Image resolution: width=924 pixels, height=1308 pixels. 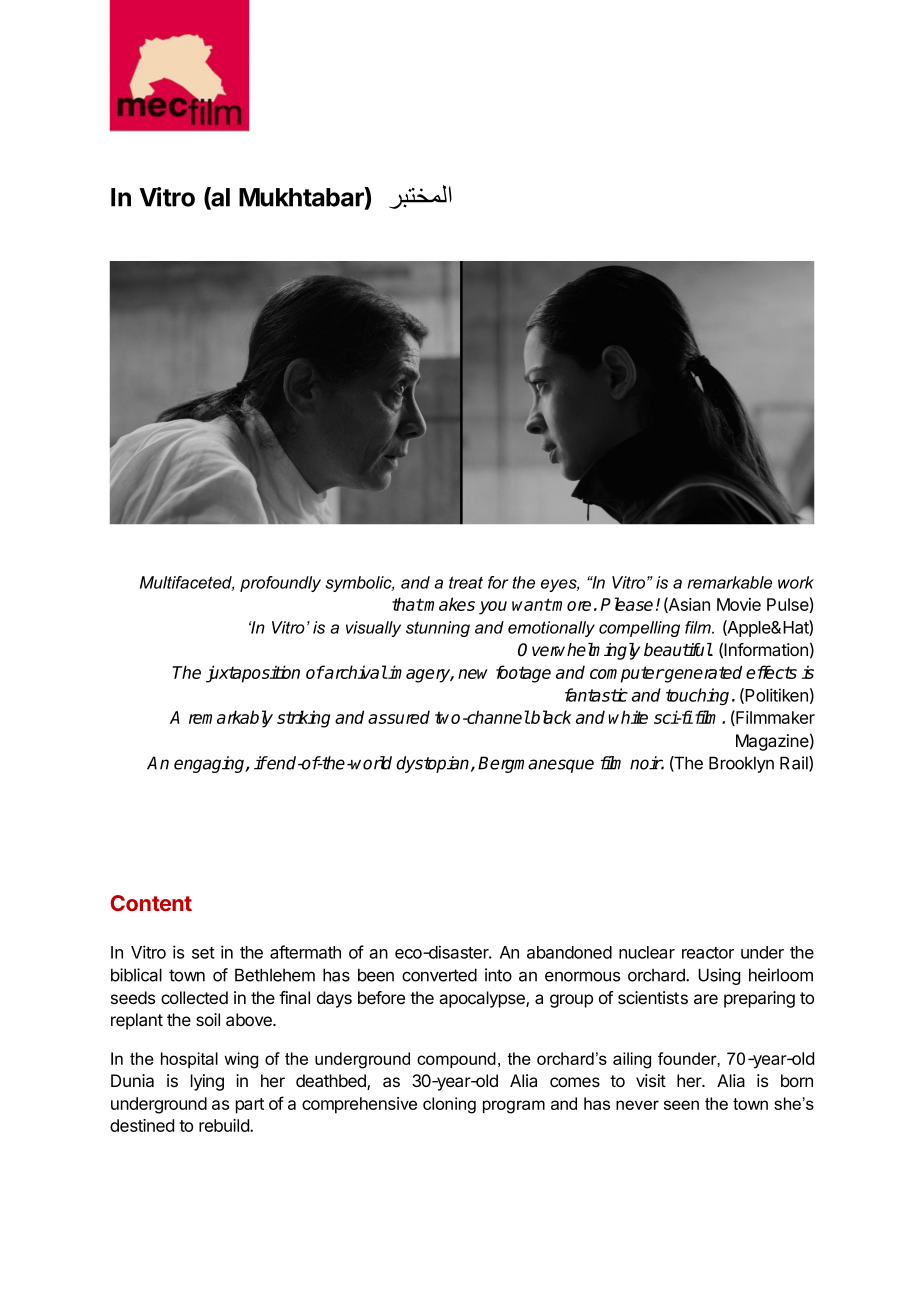 What do you see at coordinates (250, 1106) in the screenshot?
I see `part` at bounding box center [250, 1106].
